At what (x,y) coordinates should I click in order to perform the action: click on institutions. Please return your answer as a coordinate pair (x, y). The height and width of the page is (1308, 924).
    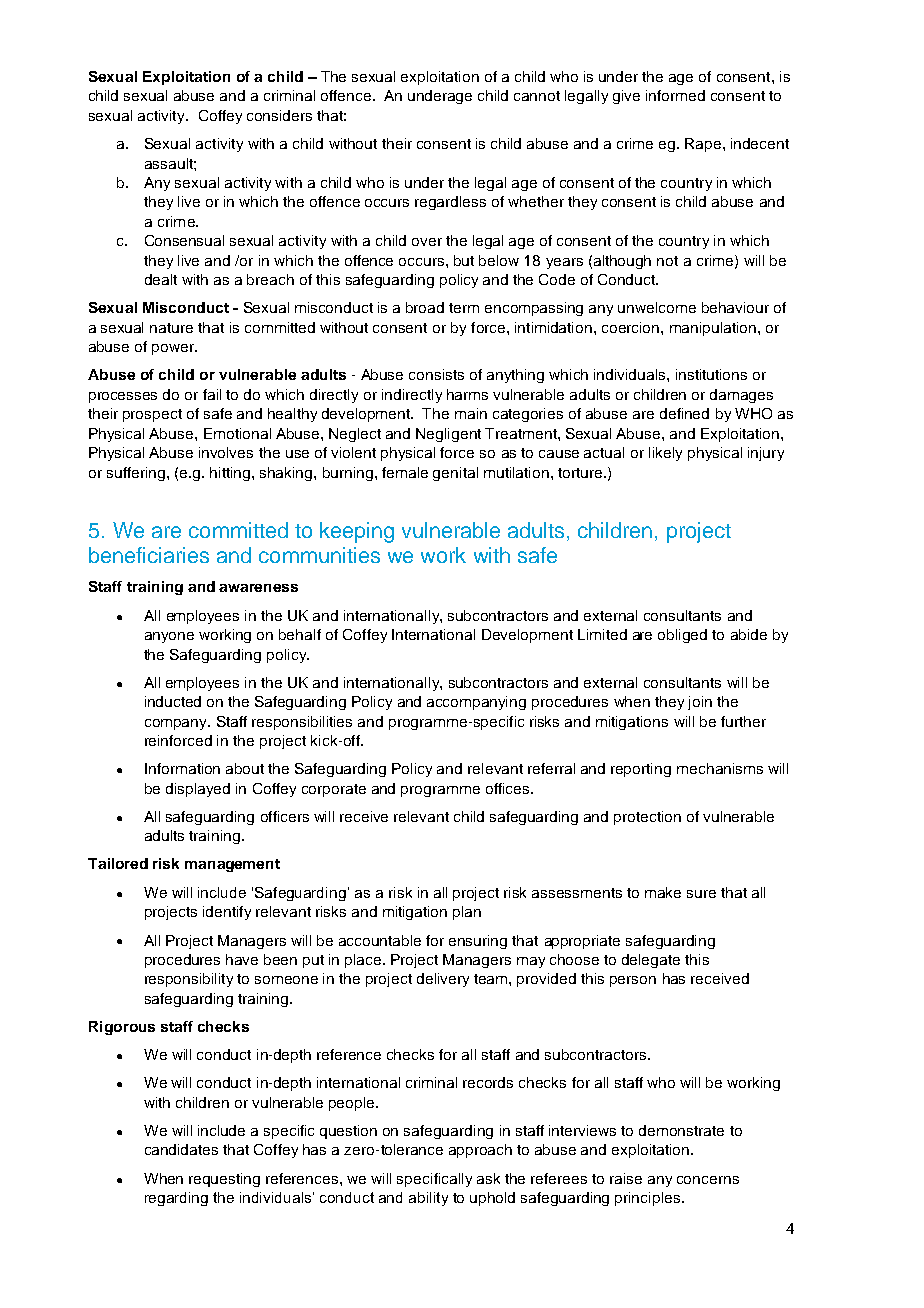
    Looking at the image, I should click on (711, 374).
